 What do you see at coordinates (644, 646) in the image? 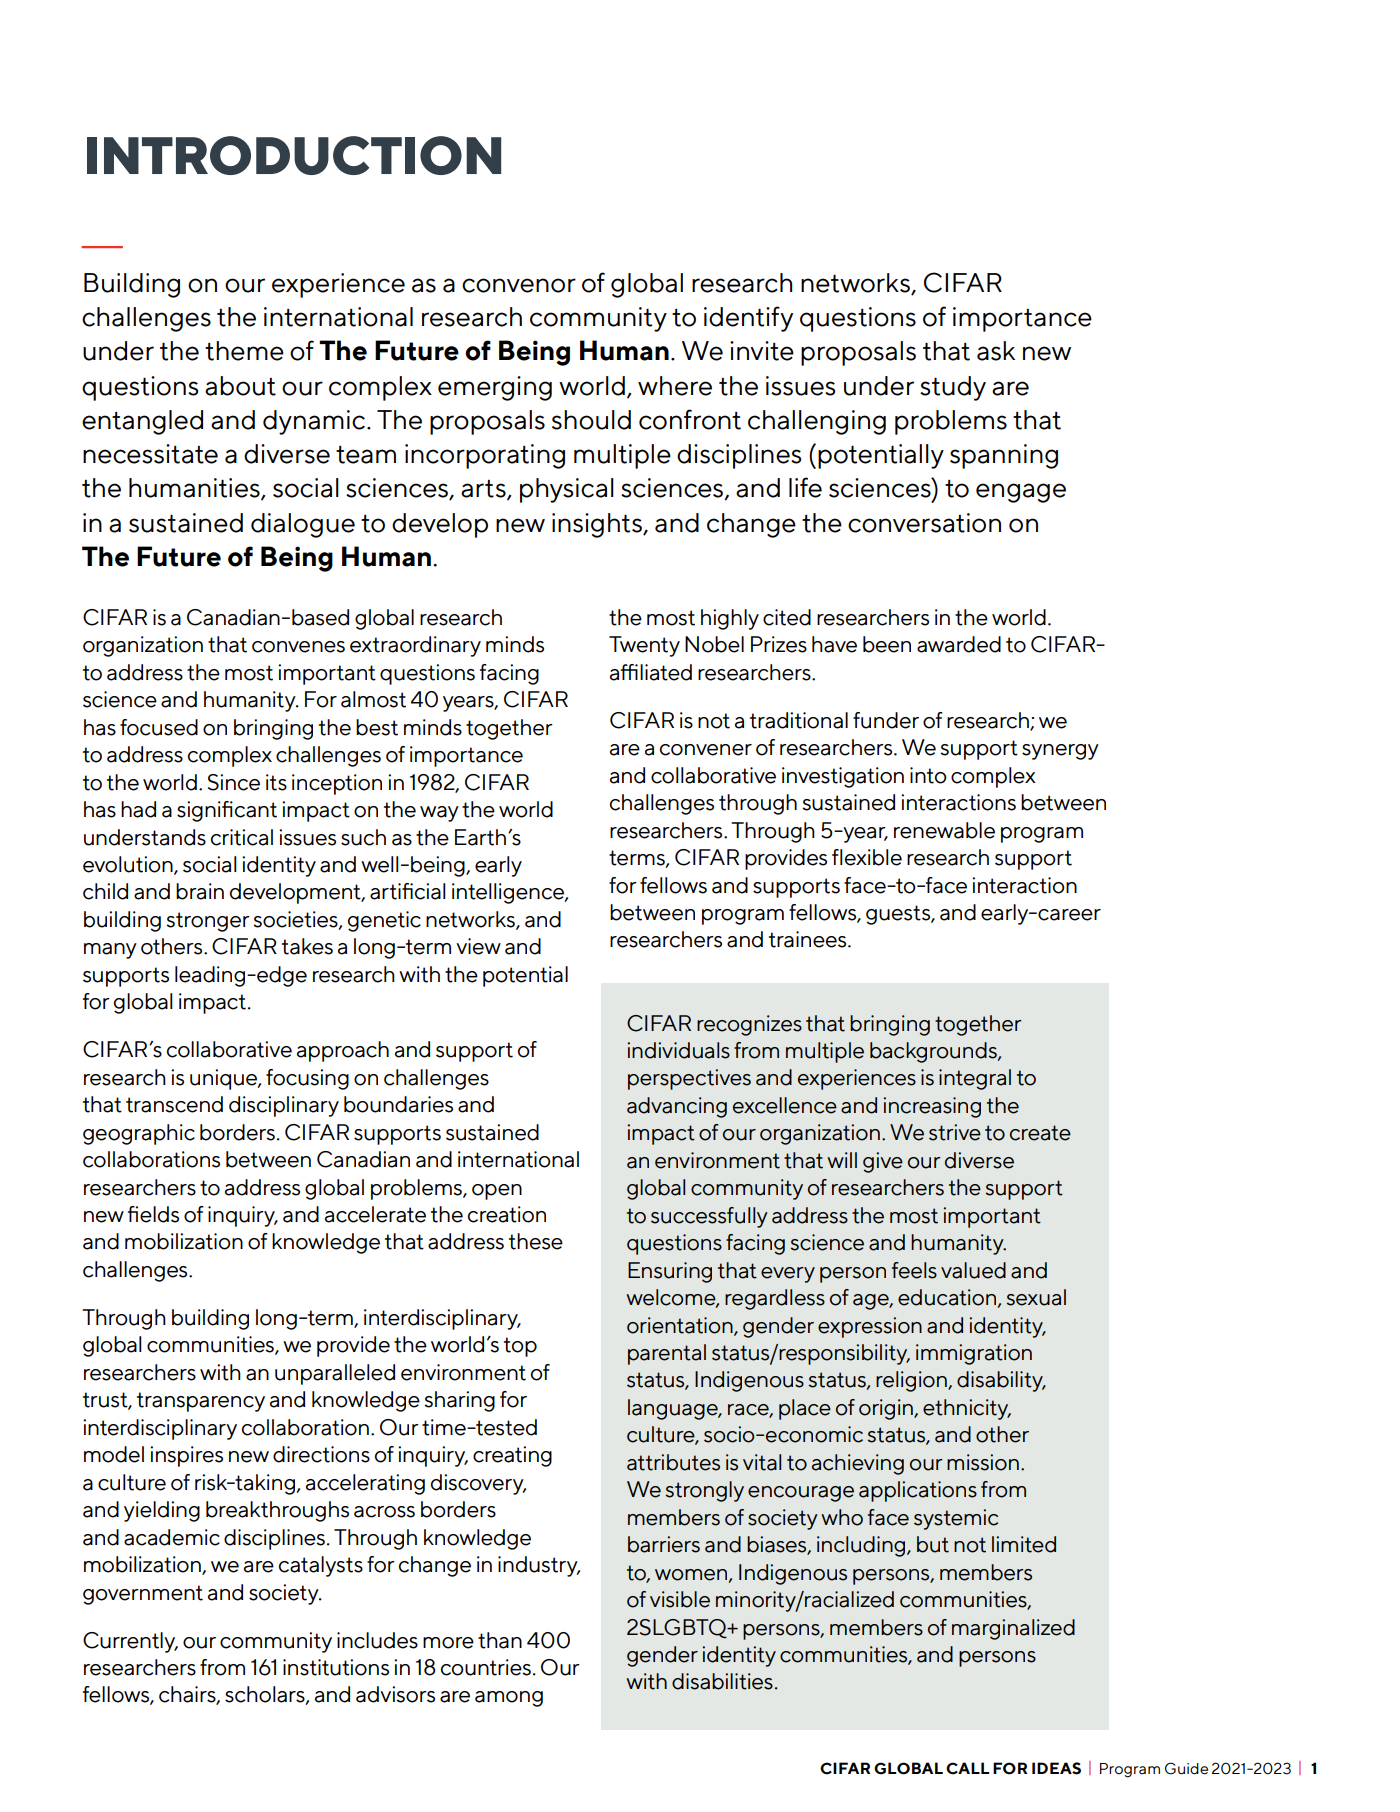
I see `Twenty` at bounding box center [644, 646].
